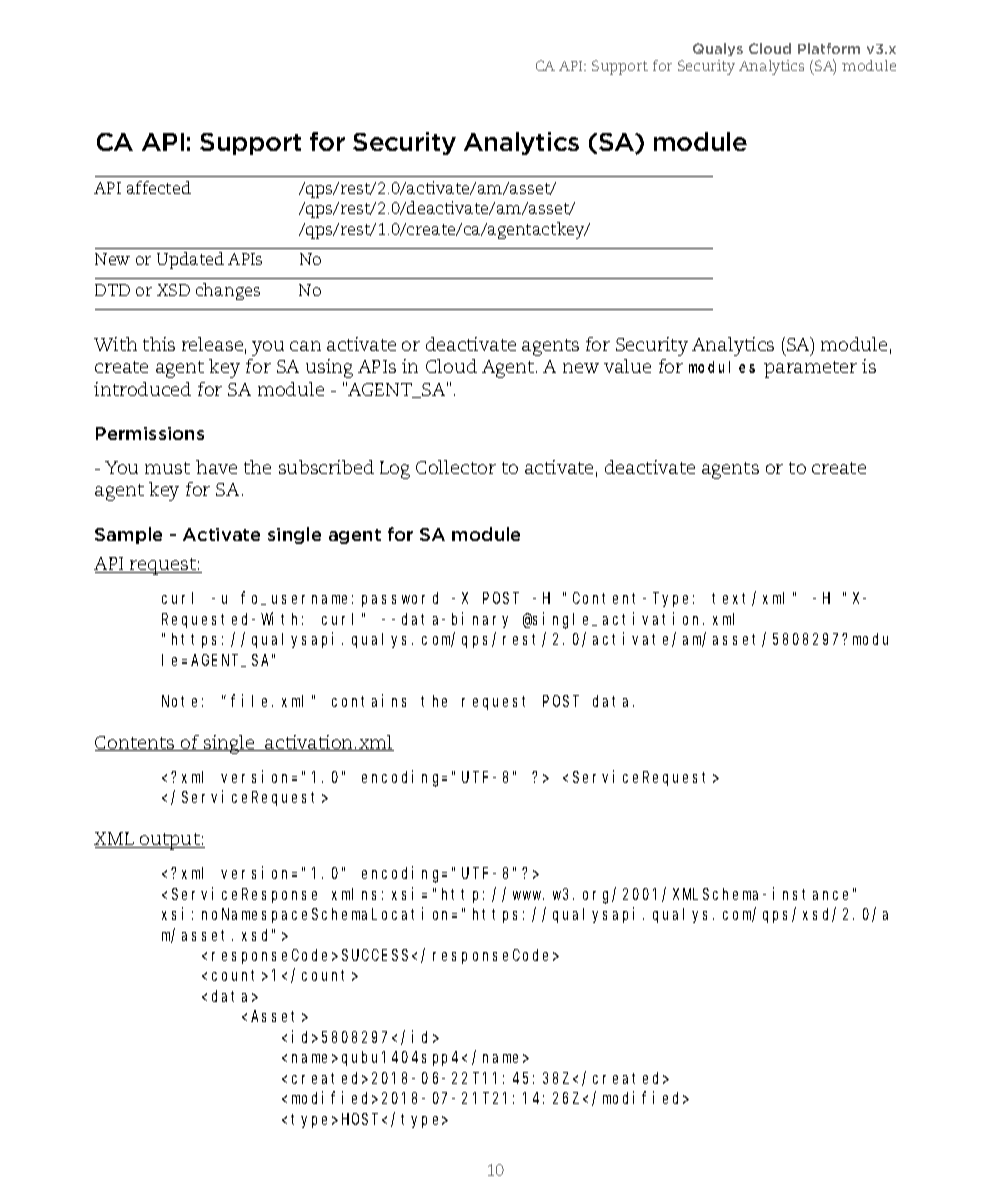 The width and height of the document is (1003, 1204). What do you see at coordinates (627, 366) in the document?
I see `value` at bounding box center [627, 366].
